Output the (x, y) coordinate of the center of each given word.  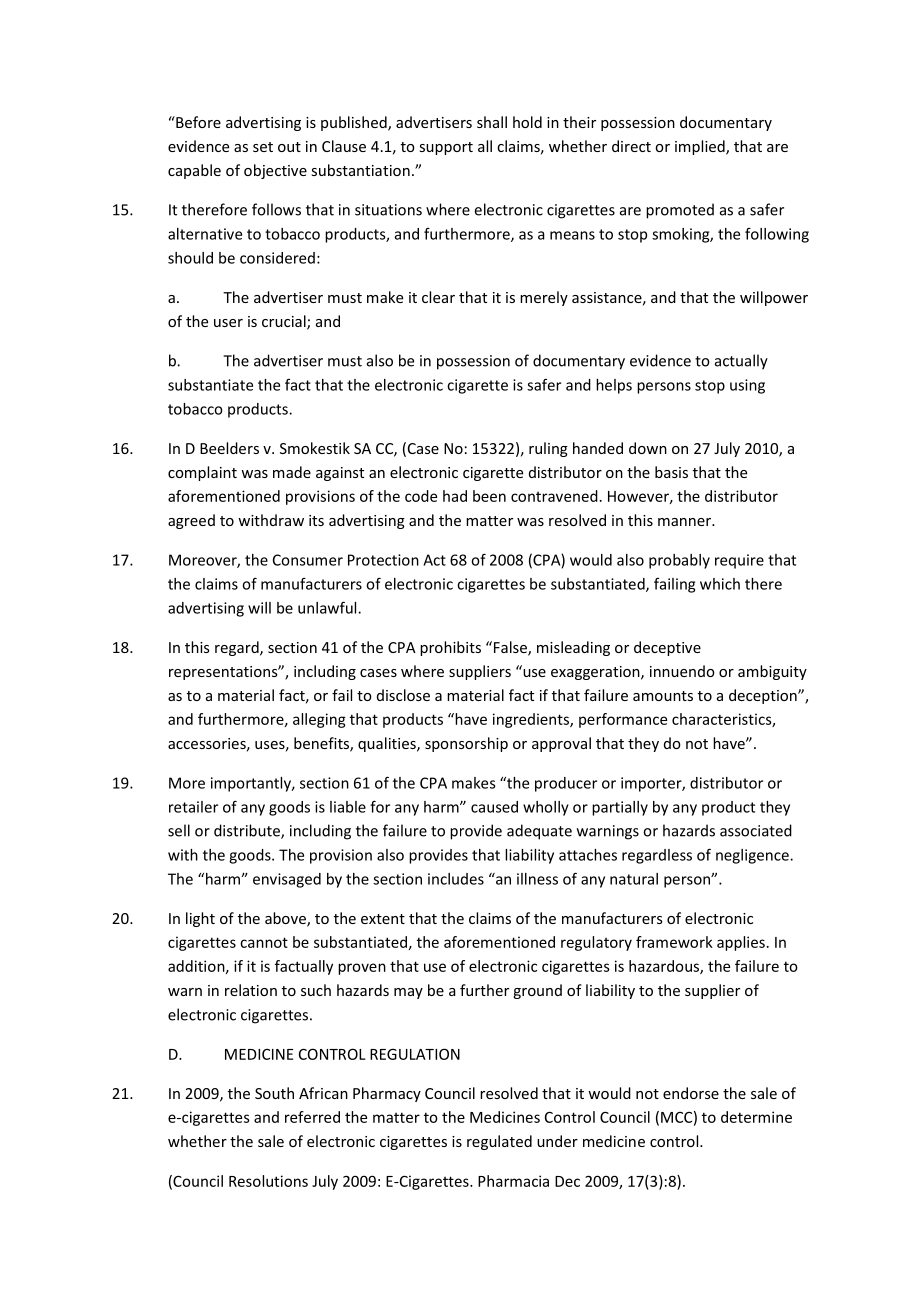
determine (756, 1117)
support (446, 148)
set (263, 147)
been (489, 496)
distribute (248, 831)
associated (756, 830)
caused (494, 807)
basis (671, 472)
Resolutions (268, 1181)
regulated (499, 1142)
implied (701, 147)
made (292, 472)
